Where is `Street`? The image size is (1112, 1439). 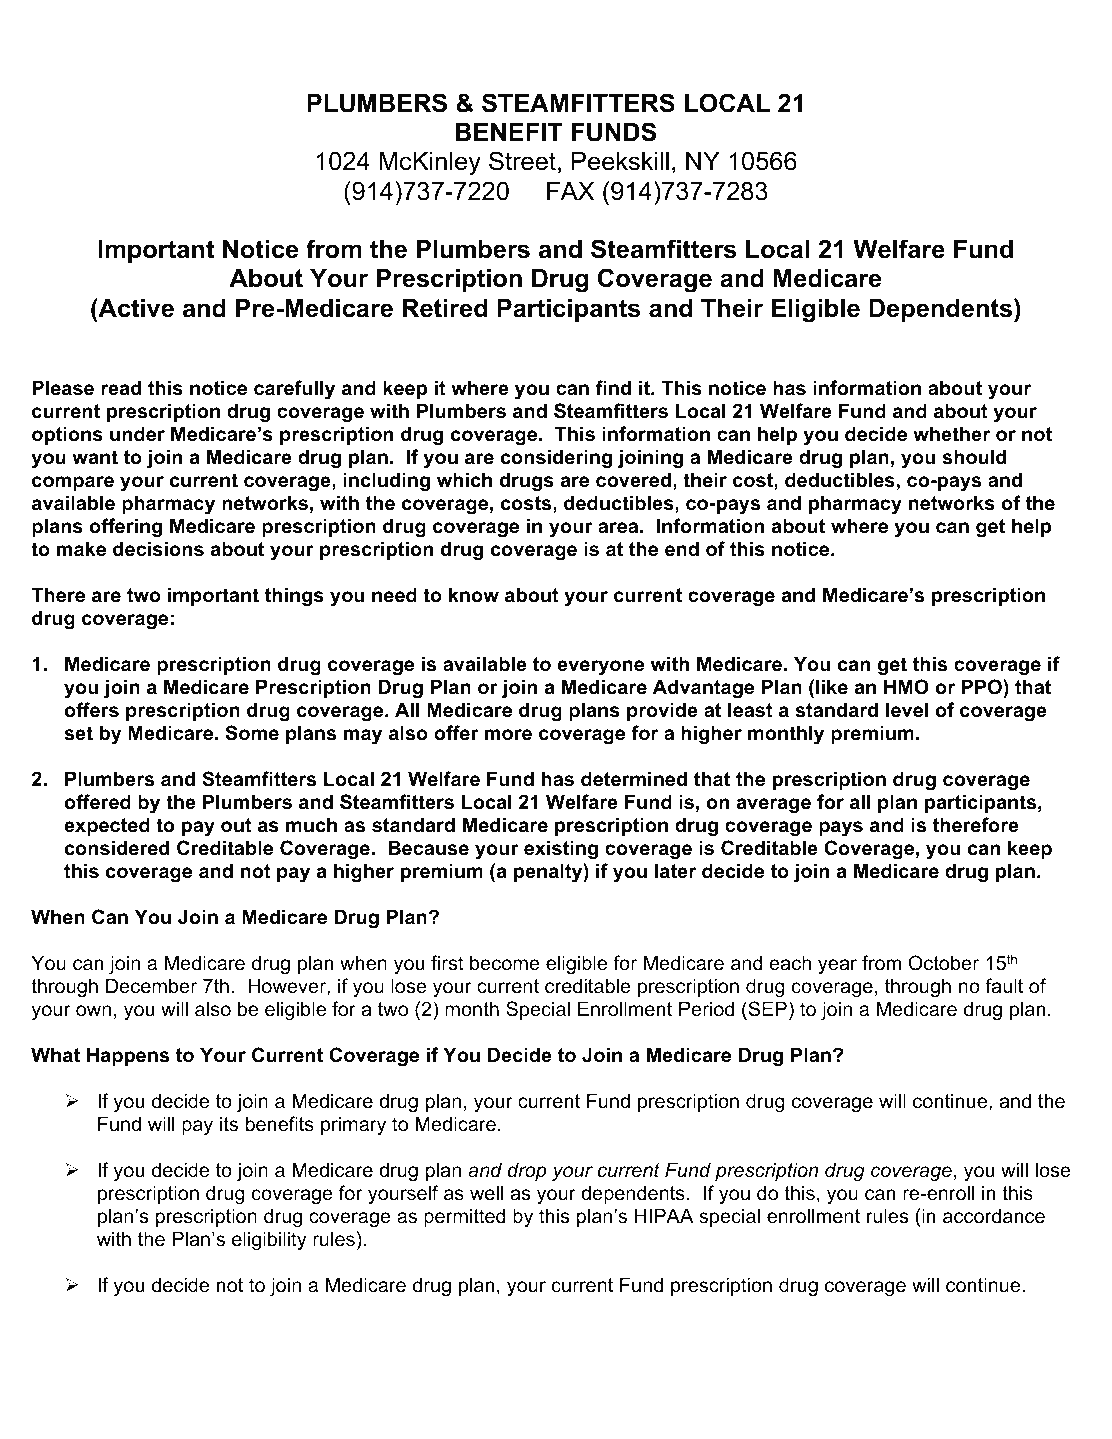 Street is located at coordinates (522, 161).
